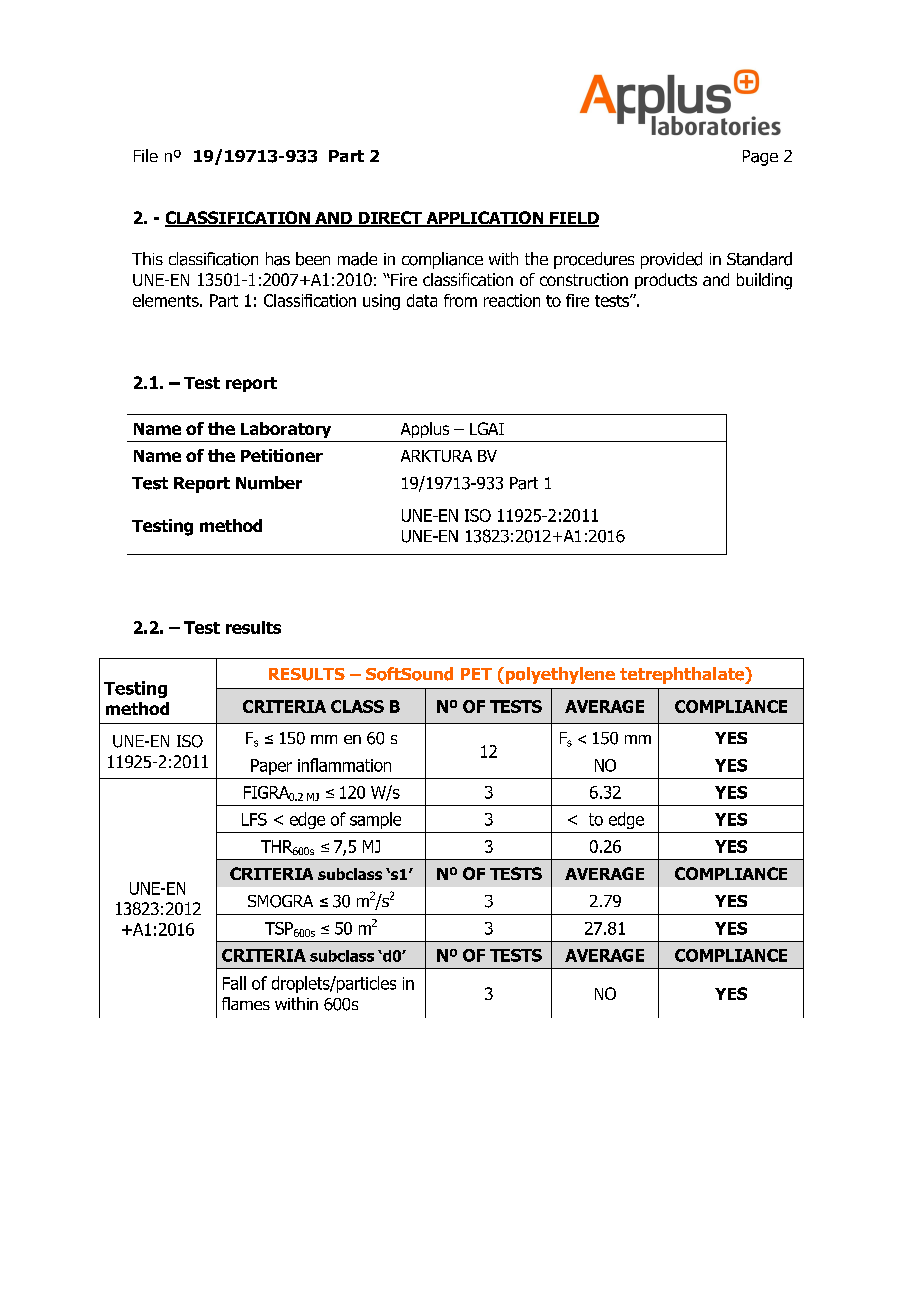 This page has width=924, height=1308. What do you see at coordinates (760, 158) in the page?
I see `Page` at bounding box center [760, 158].
